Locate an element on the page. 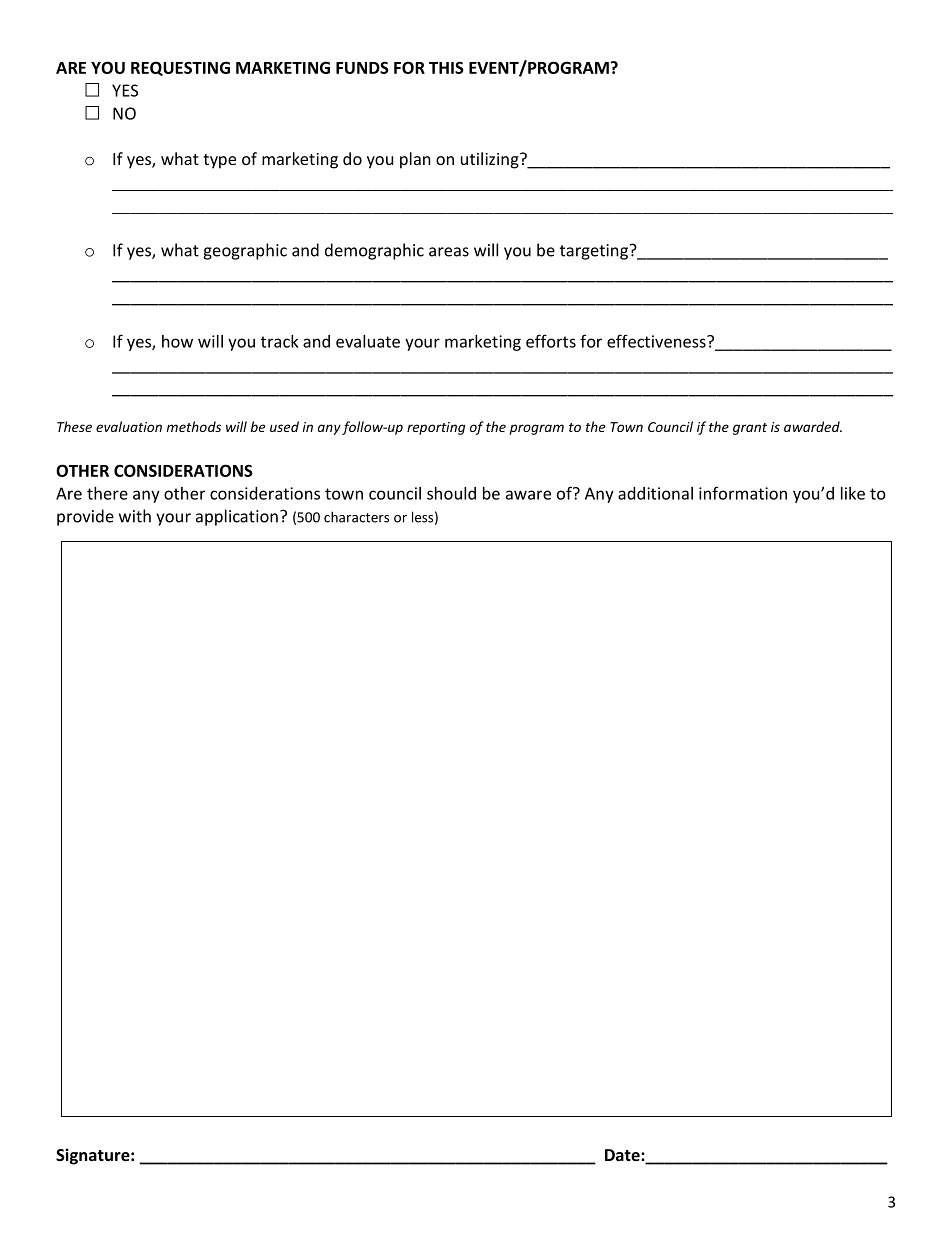  REQUESTING is located at coordinates (180, 68).
